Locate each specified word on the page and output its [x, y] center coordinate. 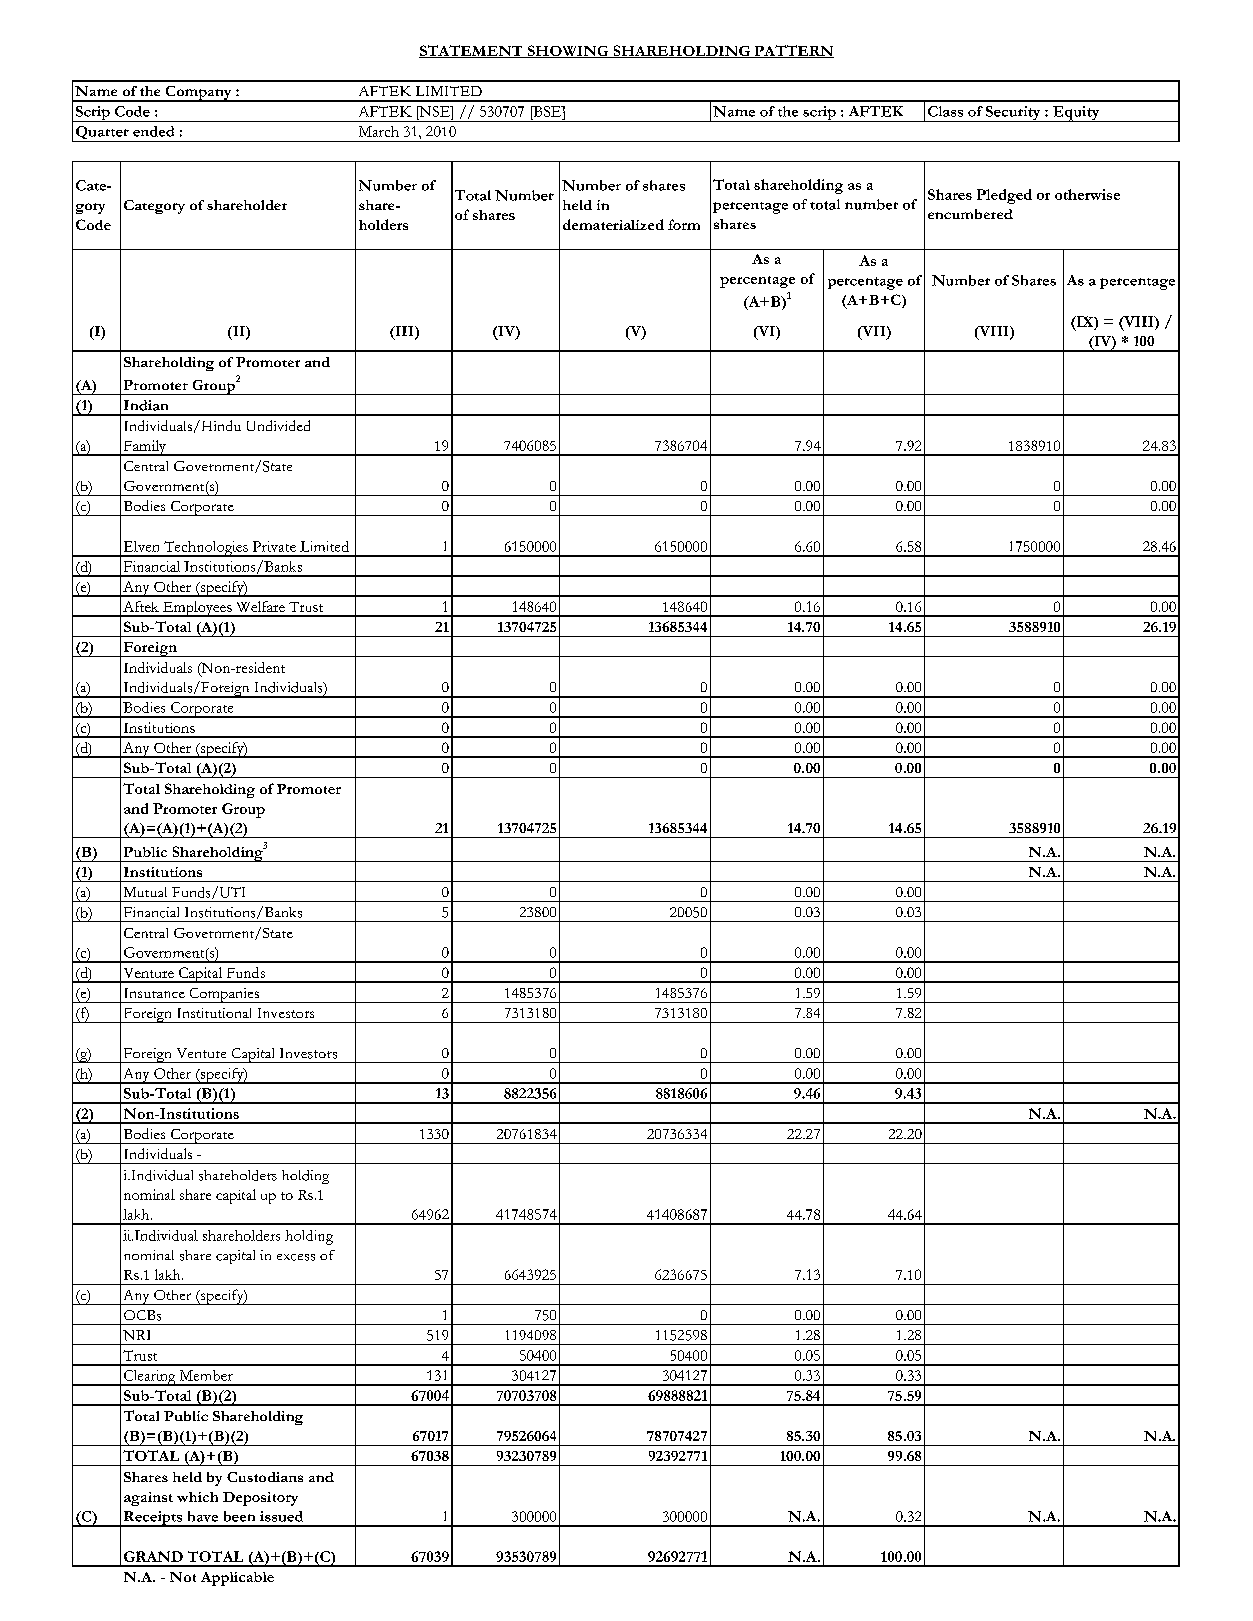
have [203, 1516]
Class [945, 111]
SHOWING [568, 51]
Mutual [145, 892]
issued [281, 1516]
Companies [224, 995]
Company [198, 94]
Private [274, 546]
